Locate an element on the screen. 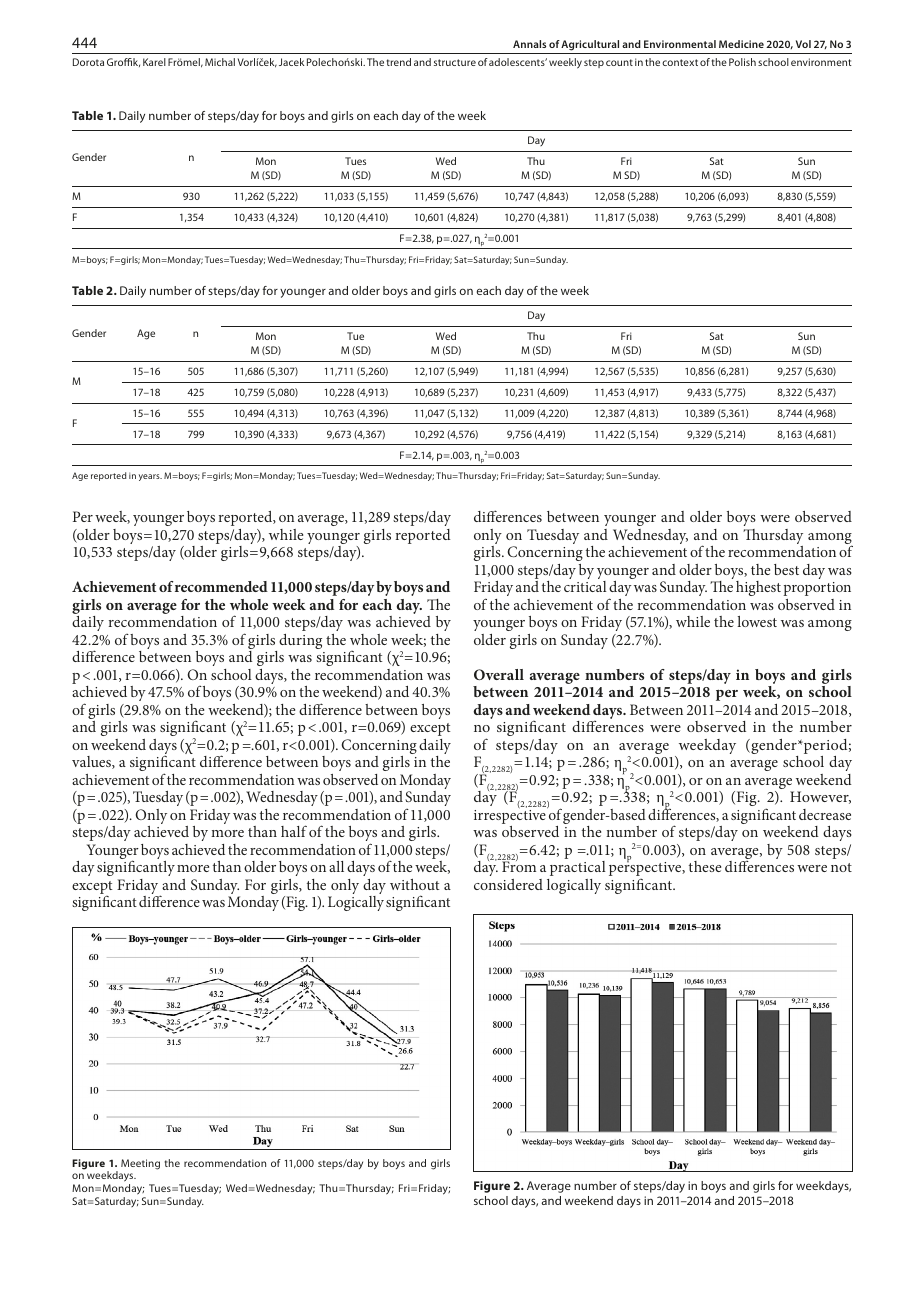  decrease is located at coordinates (825, 814).
